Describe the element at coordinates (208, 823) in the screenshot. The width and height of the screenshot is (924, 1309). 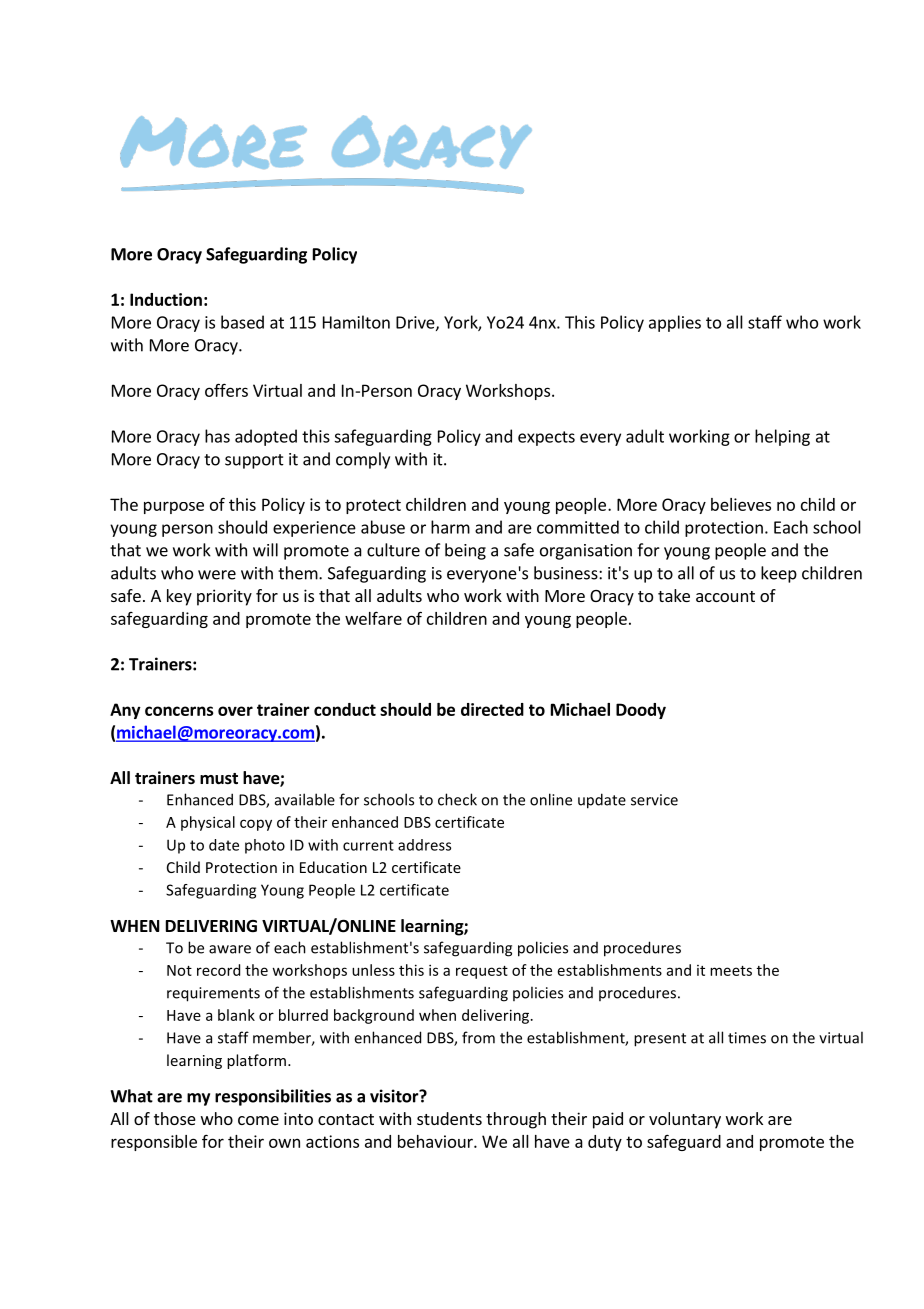
I see `physical` at that location.
